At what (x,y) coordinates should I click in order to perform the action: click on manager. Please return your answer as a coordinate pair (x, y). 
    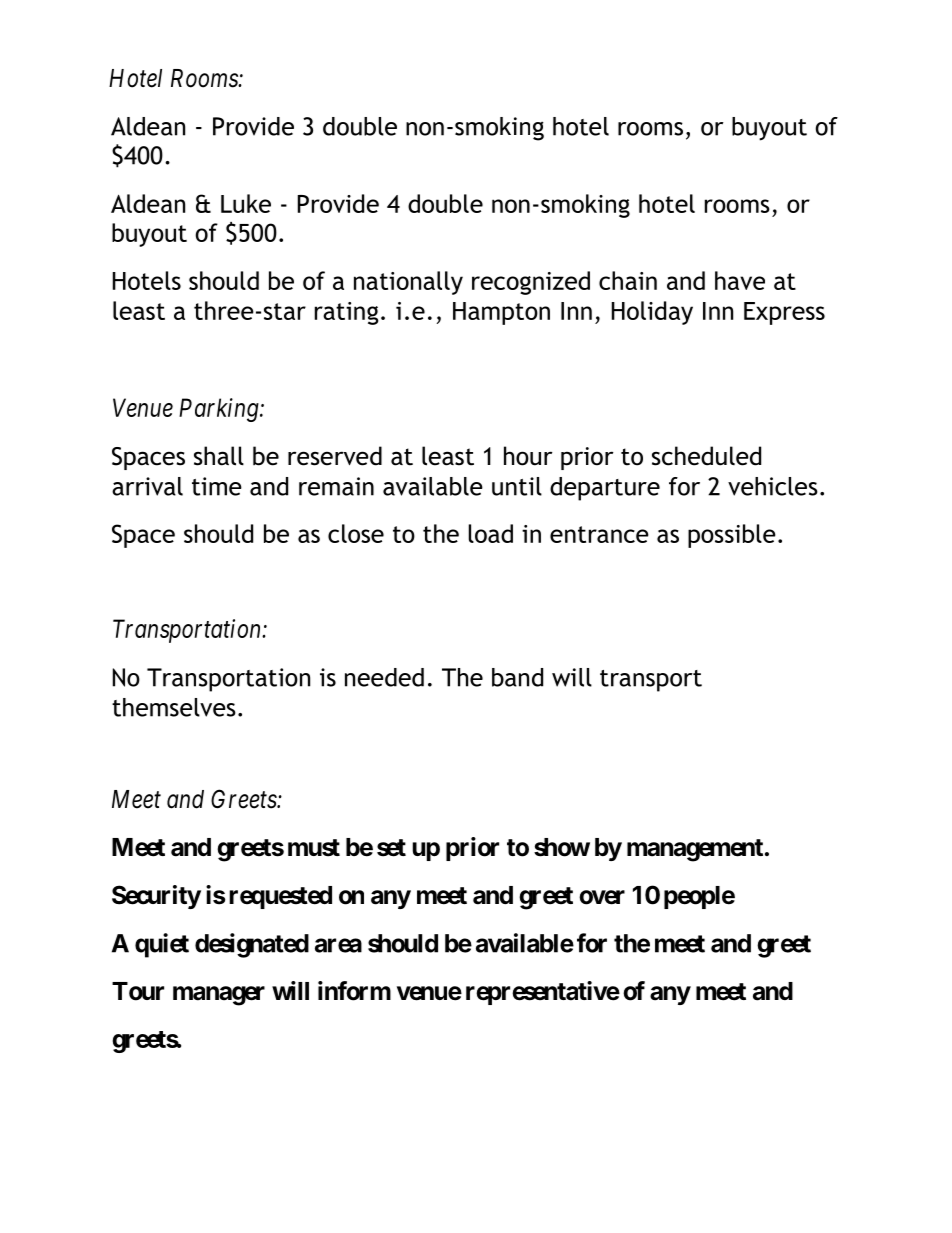
    Looking at the image, I should click on (219, 996).
